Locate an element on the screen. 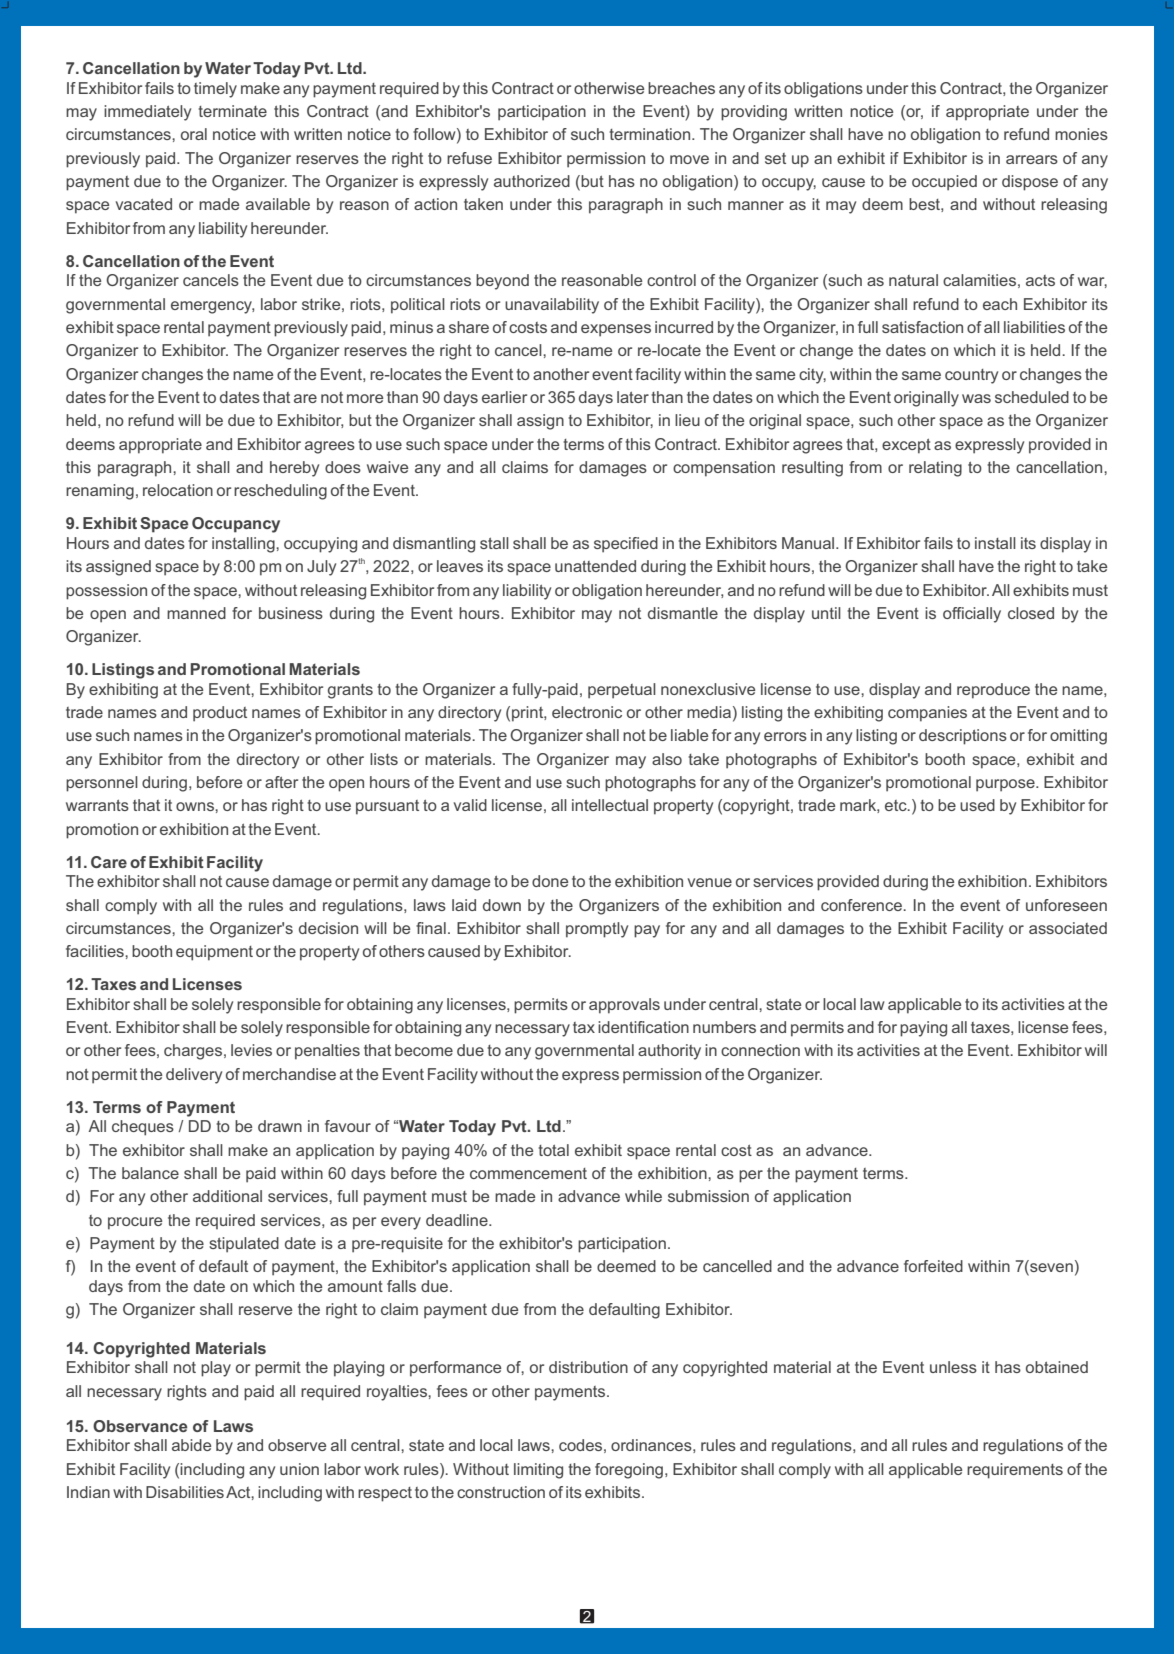 The height and width of the screenshot is (1654, 1174). occupied is located at coordinates (944, 183).
